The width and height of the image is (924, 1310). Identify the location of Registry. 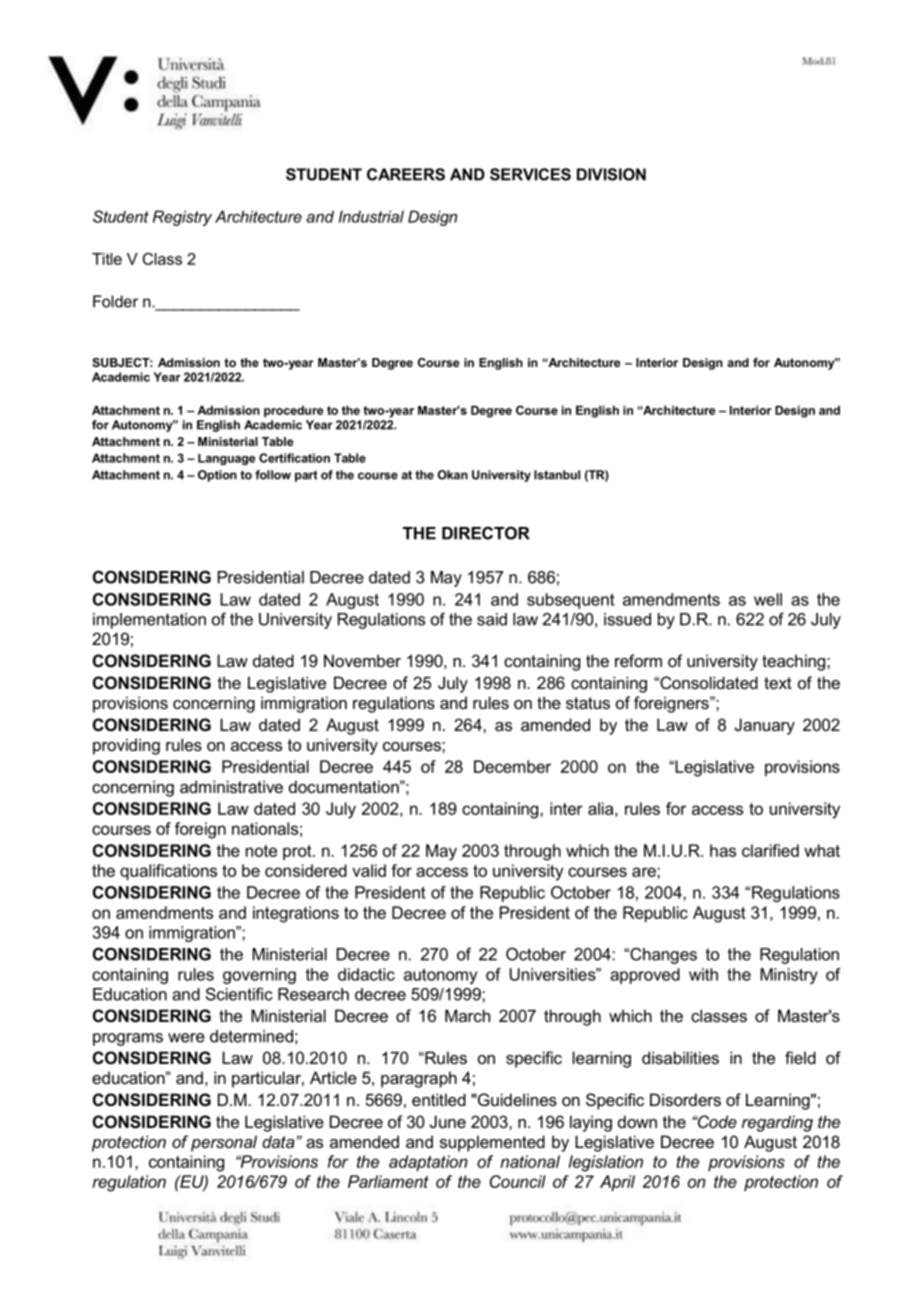
(182, 218).
